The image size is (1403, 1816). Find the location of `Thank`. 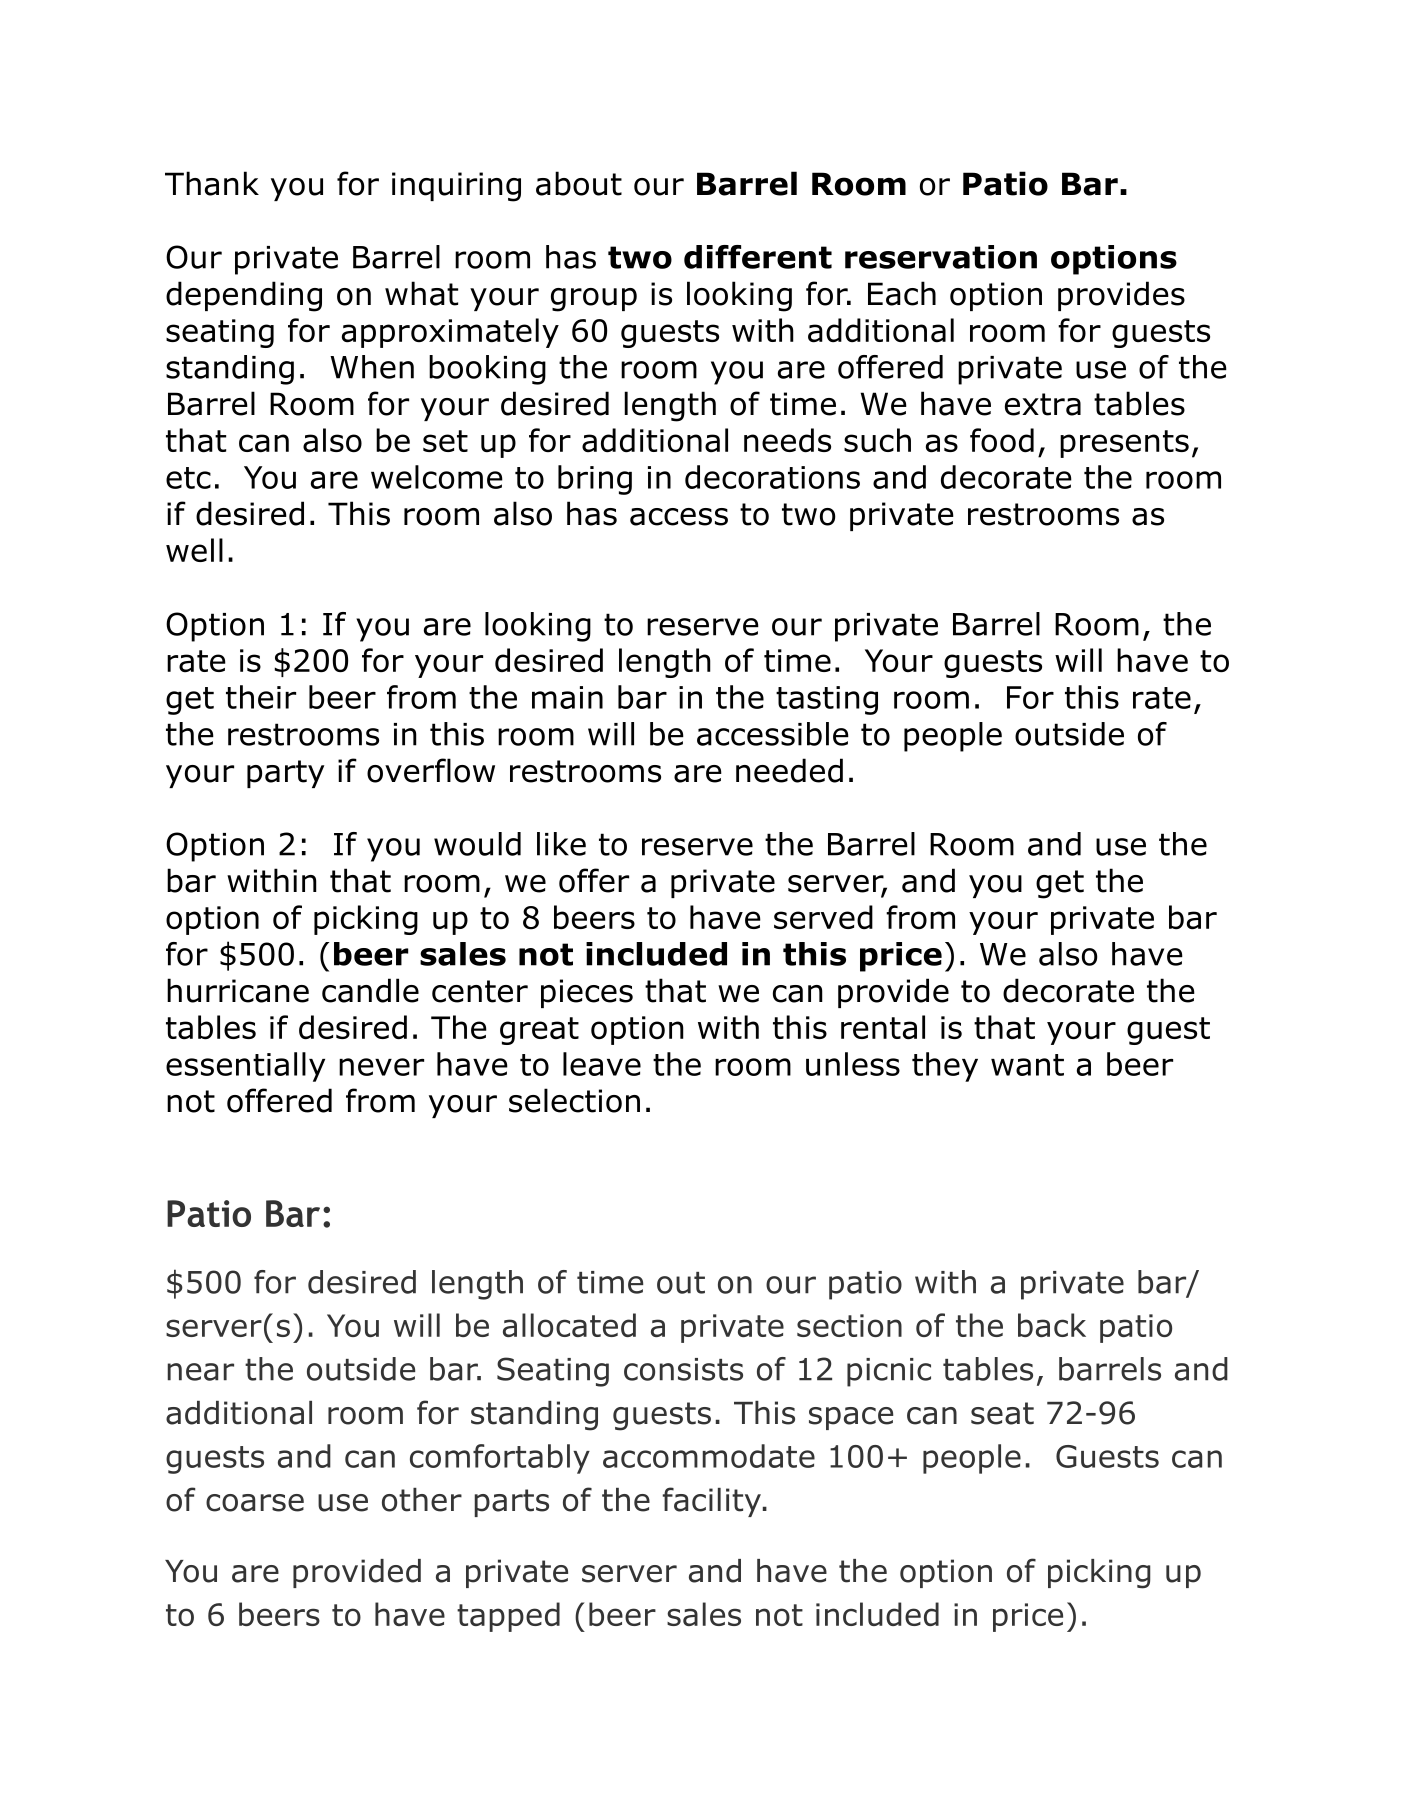

Thank is located at coordinates (212, 183).
